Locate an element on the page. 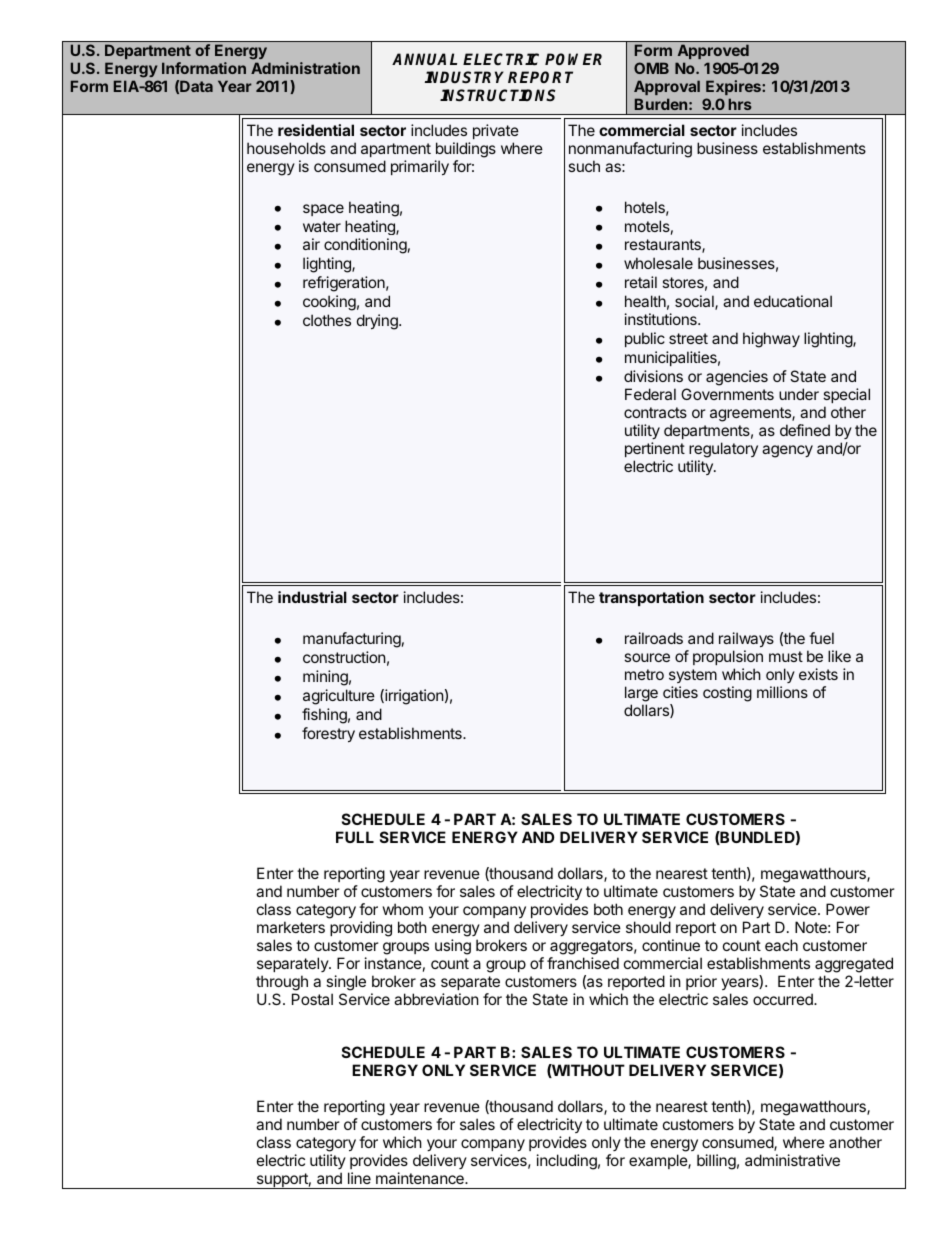 The height and width of the image is (1233, 952). such is located at coordinates (584, 166).
